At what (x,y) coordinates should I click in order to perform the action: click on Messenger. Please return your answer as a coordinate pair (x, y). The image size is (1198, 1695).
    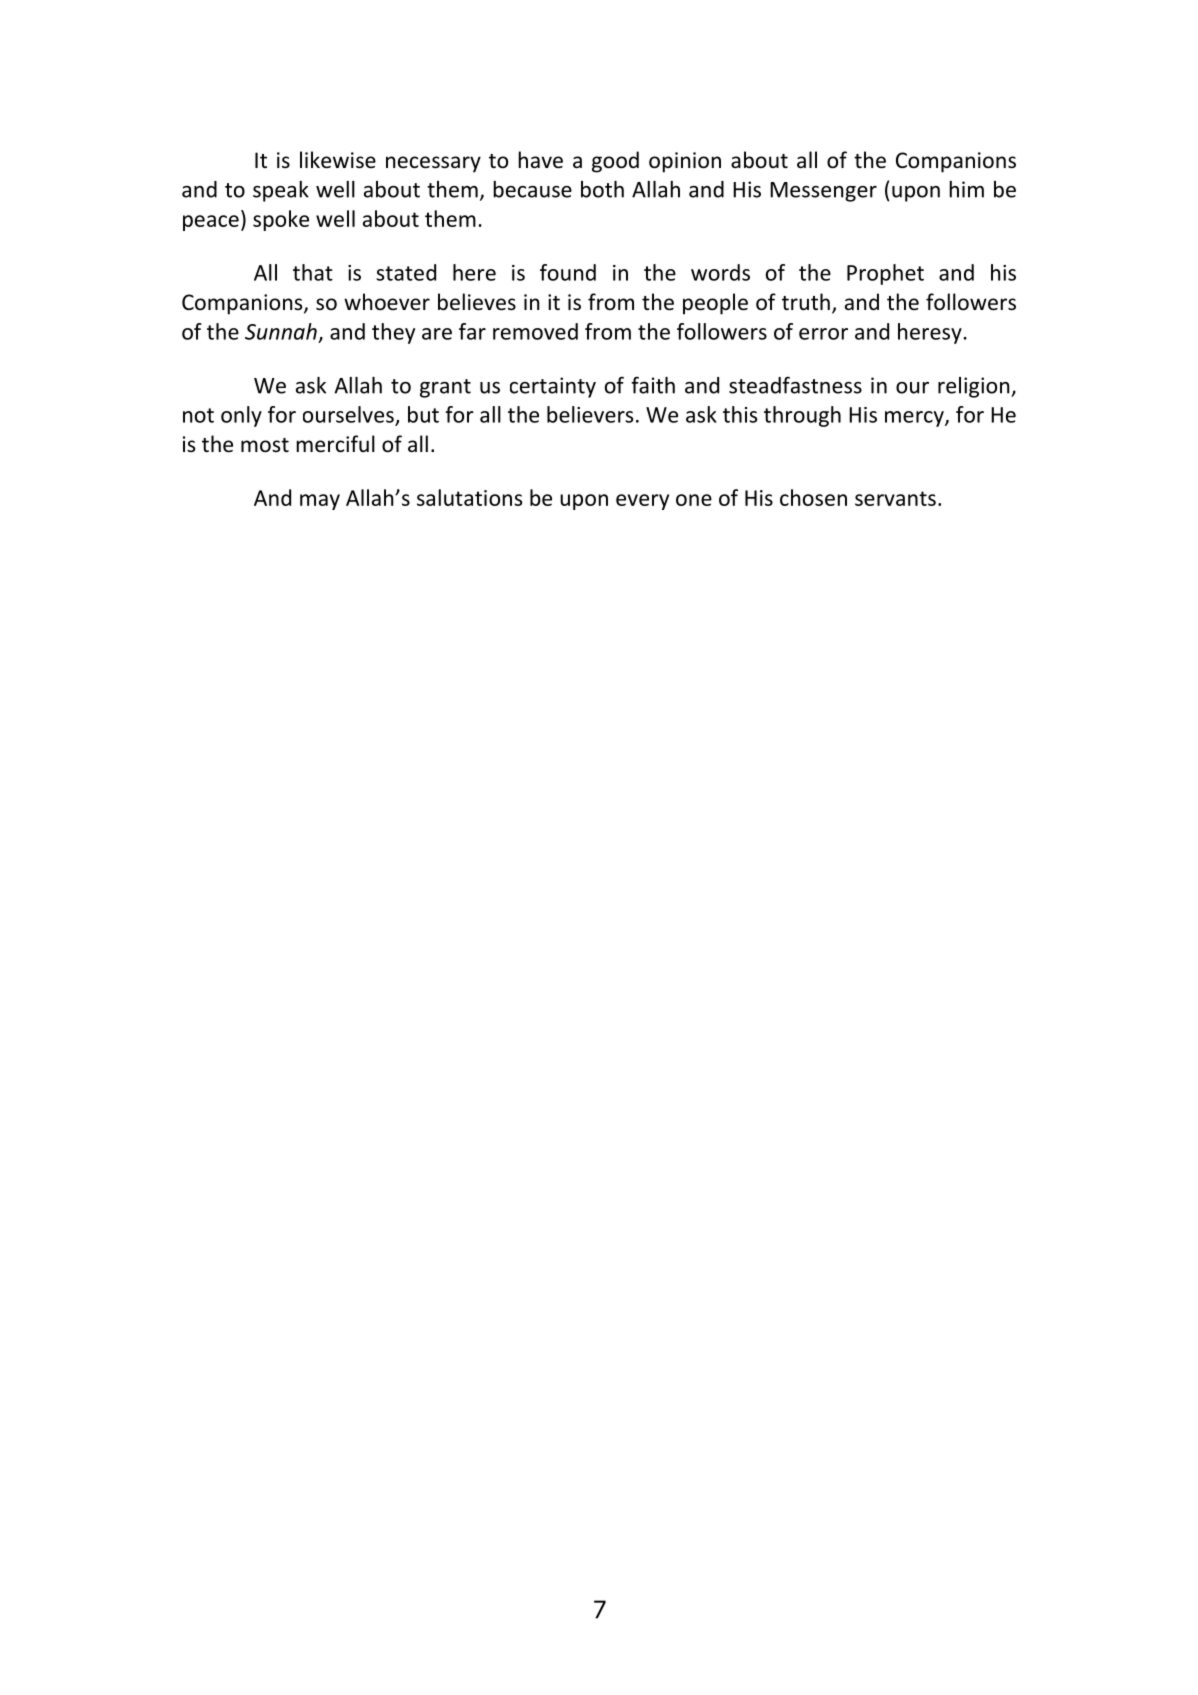
    Looking at the image, I should click on (823, 192).
